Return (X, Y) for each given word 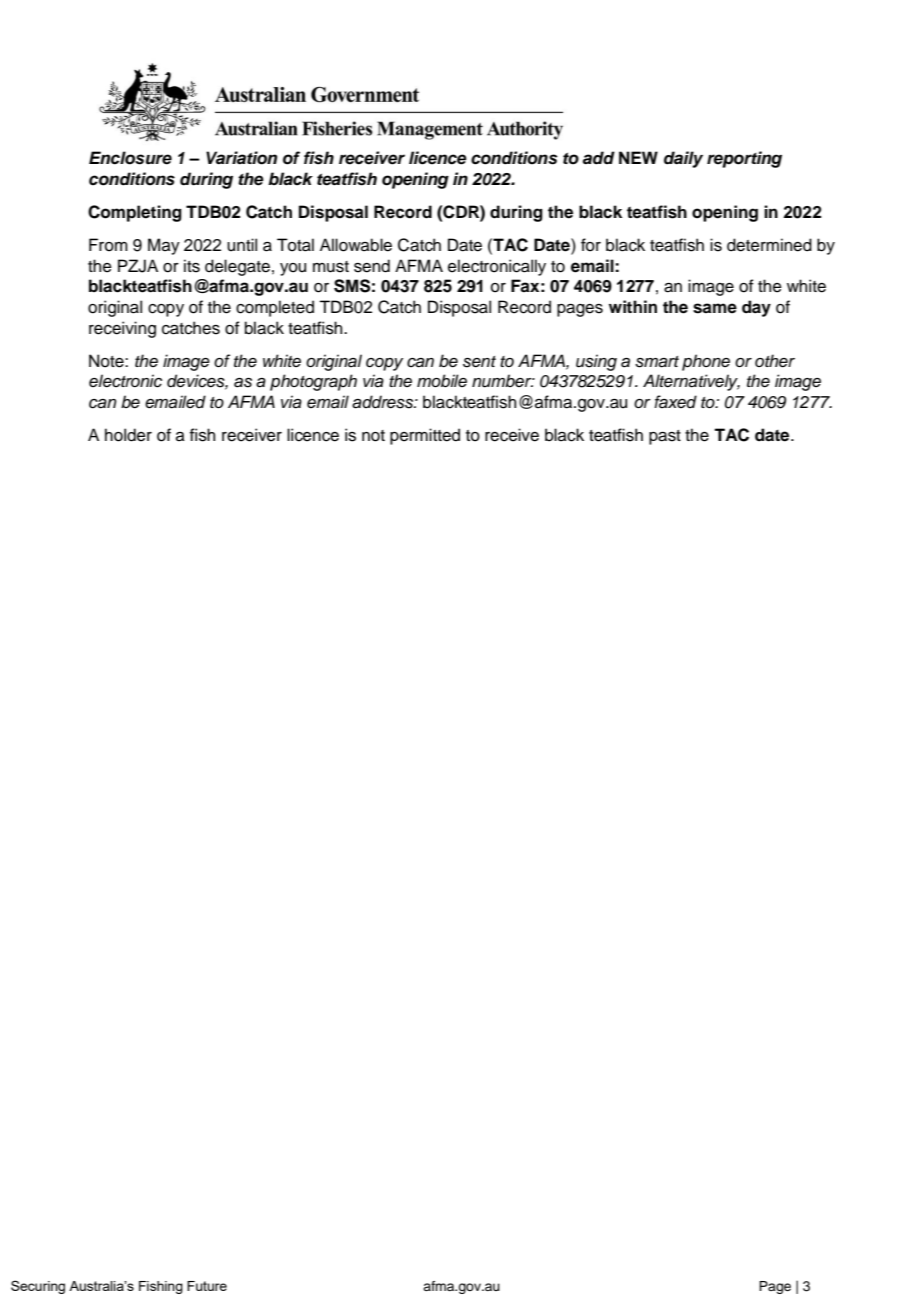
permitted (425, 436)
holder (128, 435)
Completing (135, 213)
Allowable (356, 245)
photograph (313, 382)
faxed (675, 402)
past (665, 437)
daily (683, 159)
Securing (38, 1287)
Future (207, 1286)
